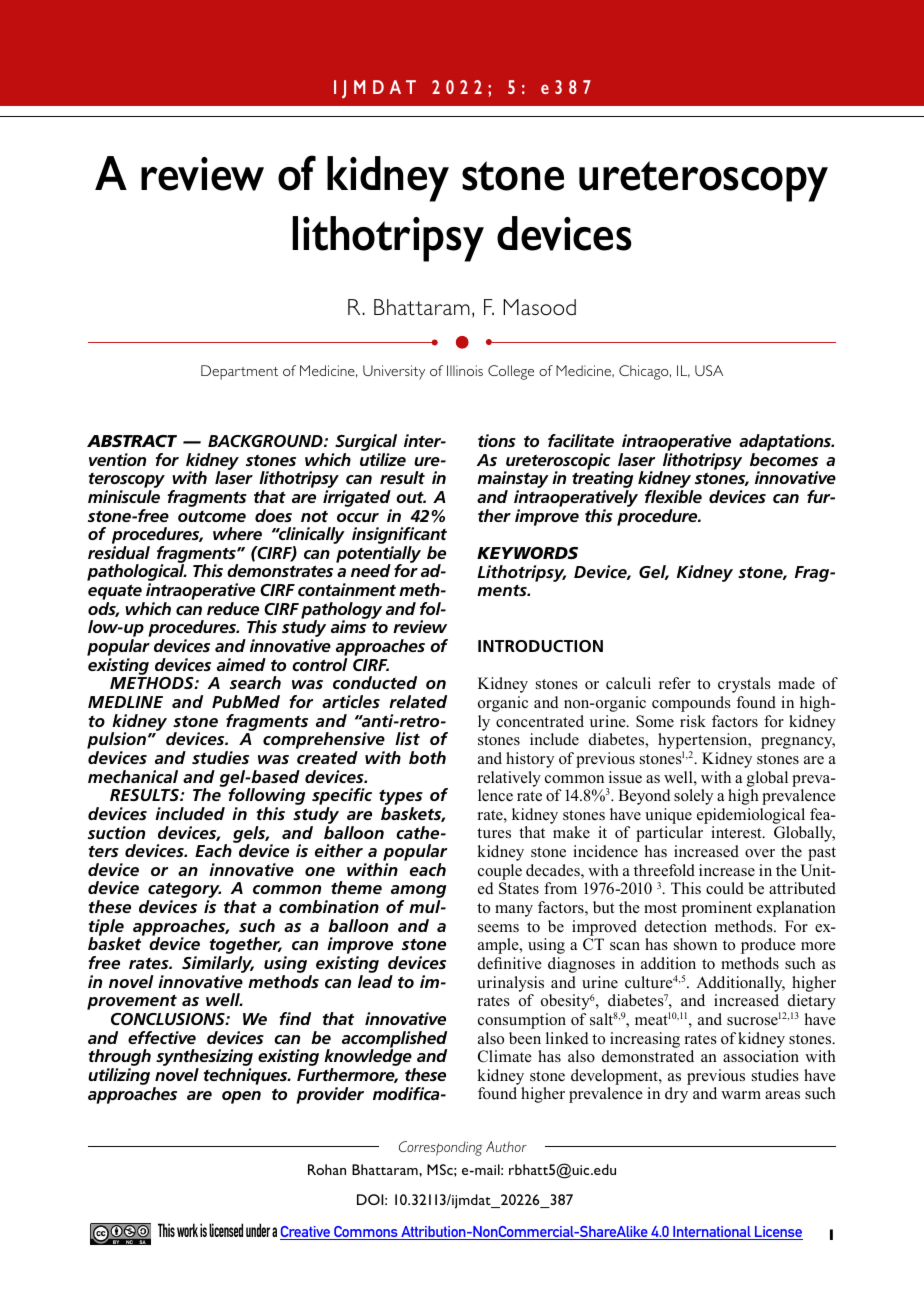 This page has width=924, height=1308. Describe the element at coordinates (440, 1148) in the page. I see `Corresponding` at that location.
